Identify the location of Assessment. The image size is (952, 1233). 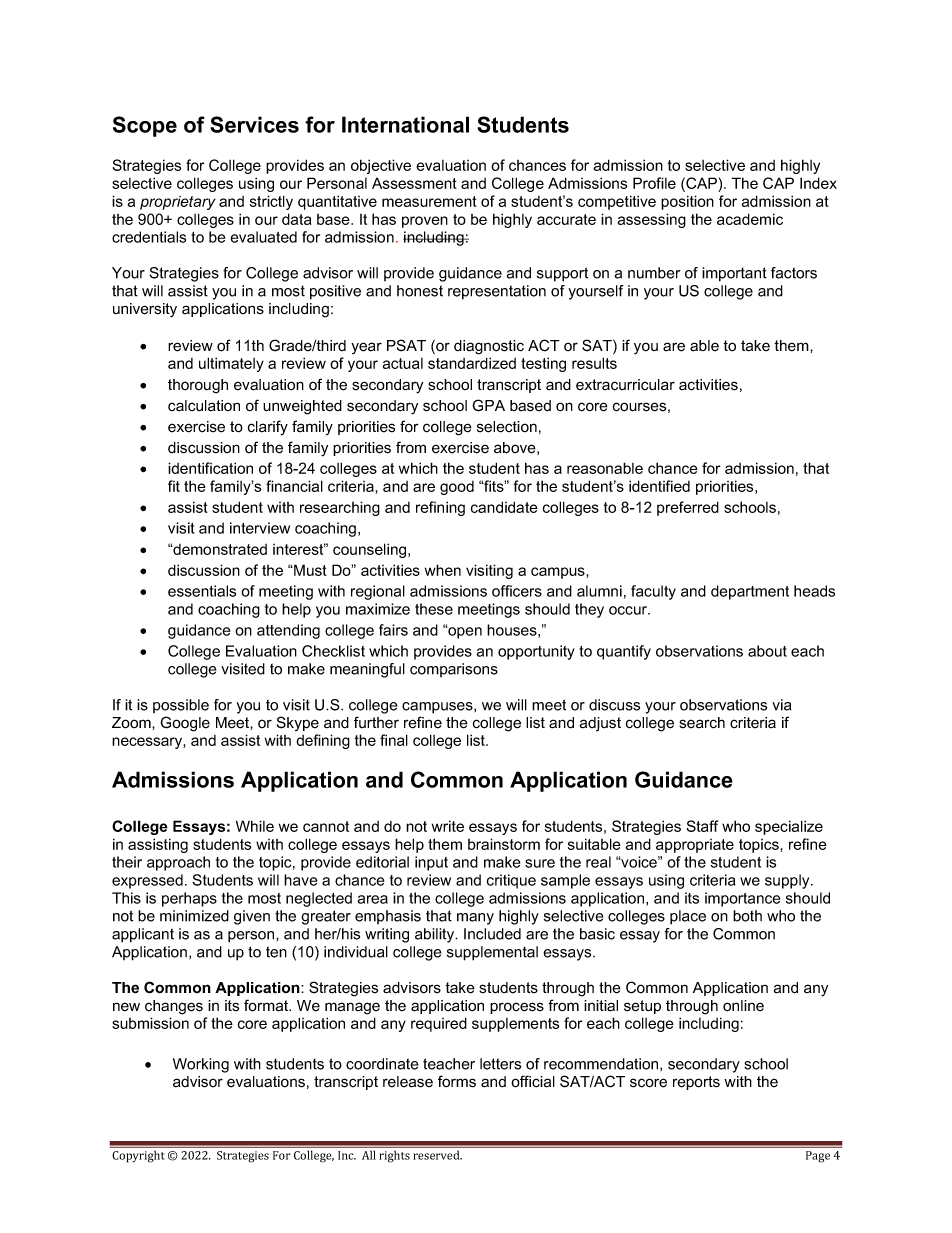
(414, 183).
